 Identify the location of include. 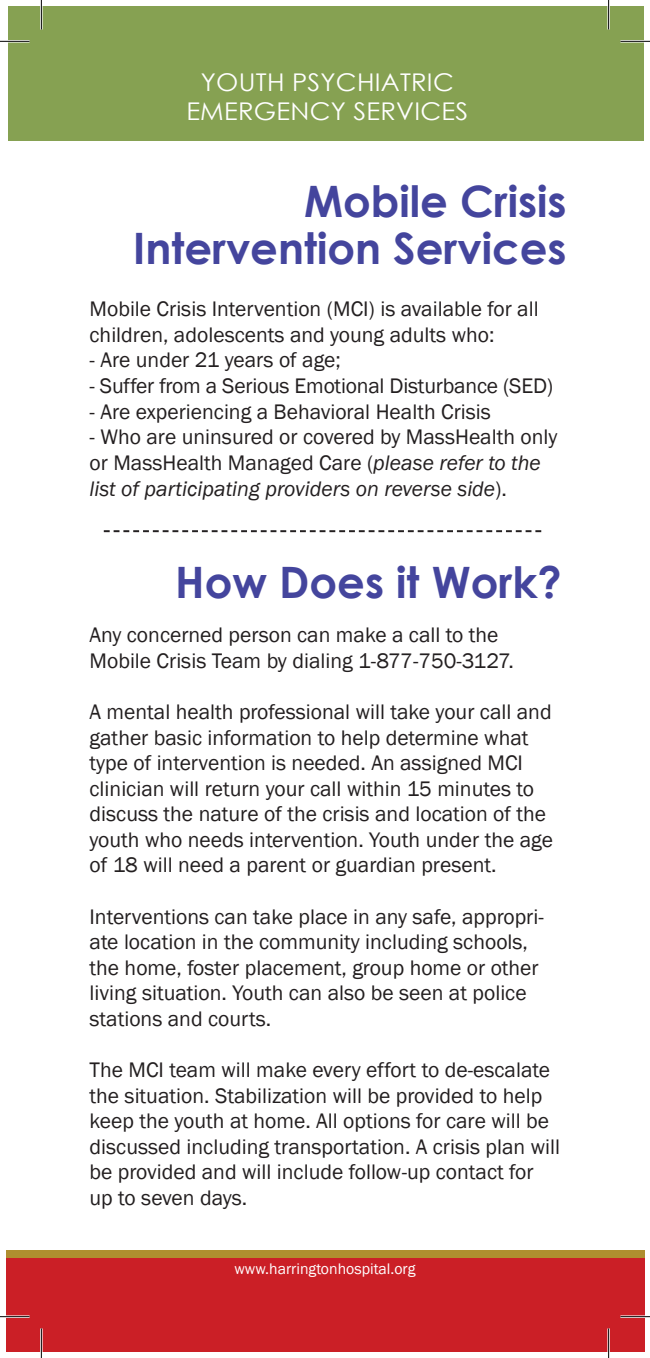
(310, 1172).
